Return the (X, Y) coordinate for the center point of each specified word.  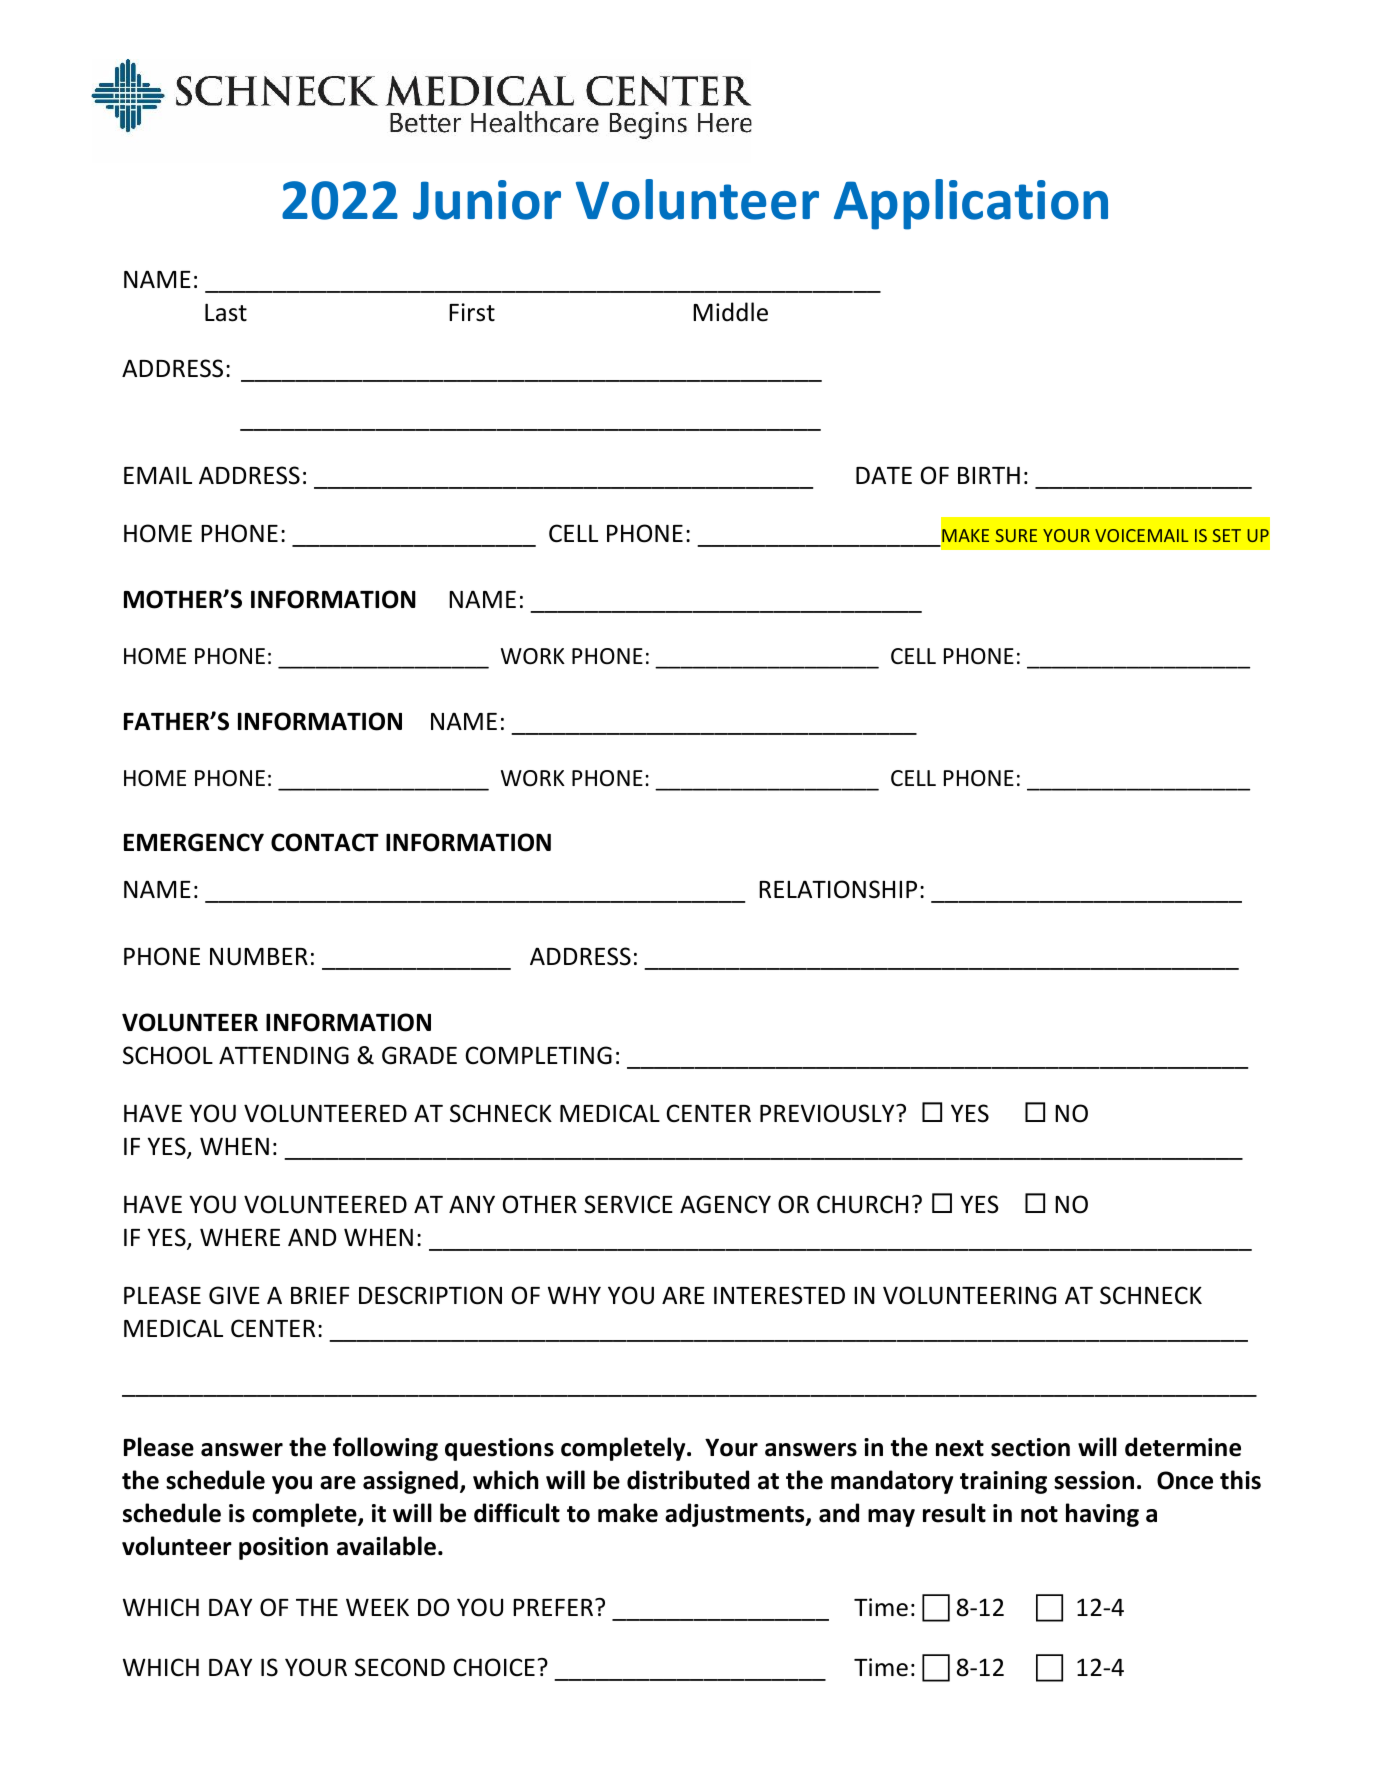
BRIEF (320, 1295)
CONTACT (325, 842)
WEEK (377, 1607)
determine (1183, 1447)
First (472, 312)
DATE (884, 475)
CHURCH (862, 1204)
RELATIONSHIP (838, 889)
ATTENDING (284, 1055)
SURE (1016, 535)
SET (1227, 535)
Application (971, 204)
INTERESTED (779, 1295)
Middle (730, 312)
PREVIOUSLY (828, 1113)
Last (226, 312)
